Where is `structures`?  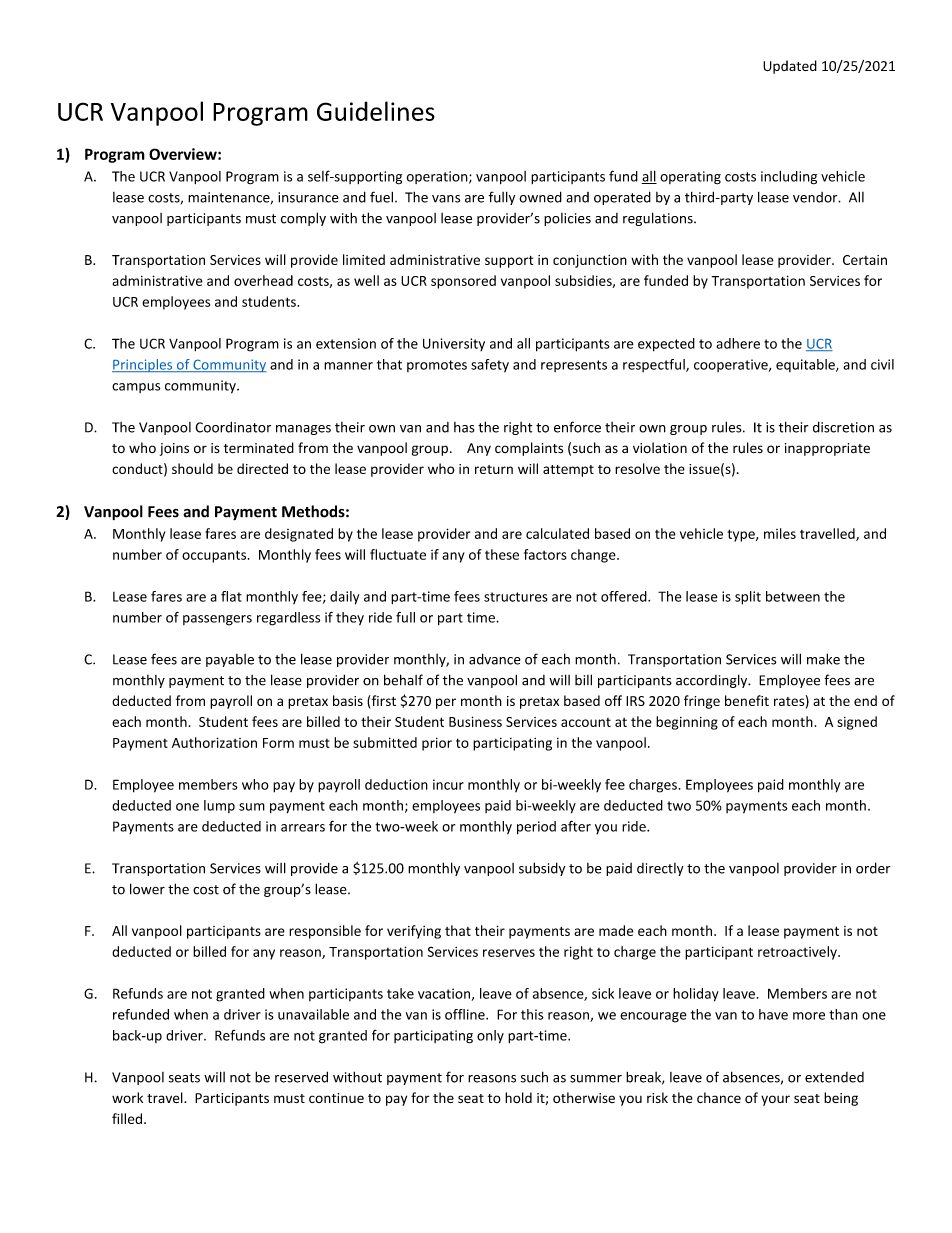 structures is located at coordinates (516, 597).
